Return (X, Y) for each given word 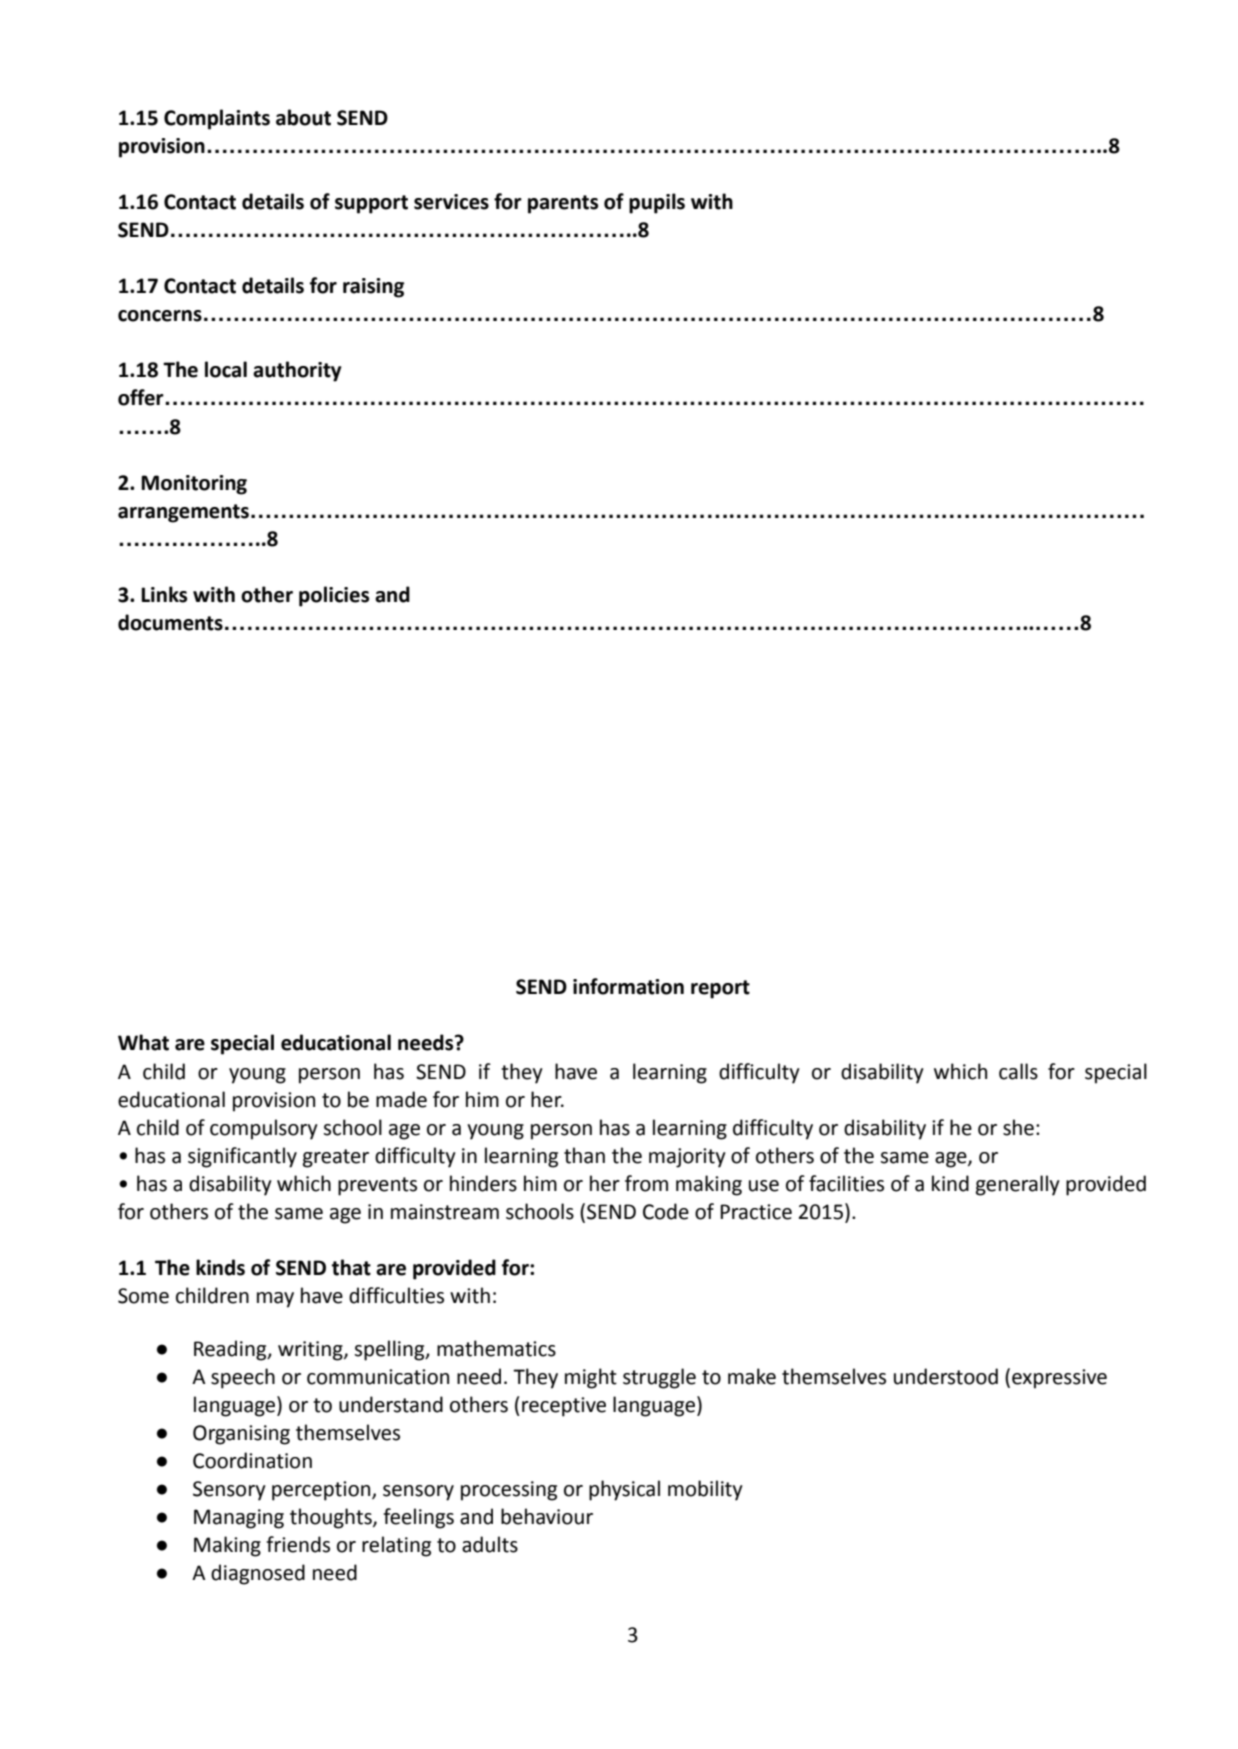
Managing (239, 1519)
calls (1018, 1071)
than (584, 1155)
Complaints (217, 119)
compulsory (264, 1129)
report (720, 989)
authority (297, 371)
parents (563, 204)
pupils (657, 203)
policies (334, 596)
